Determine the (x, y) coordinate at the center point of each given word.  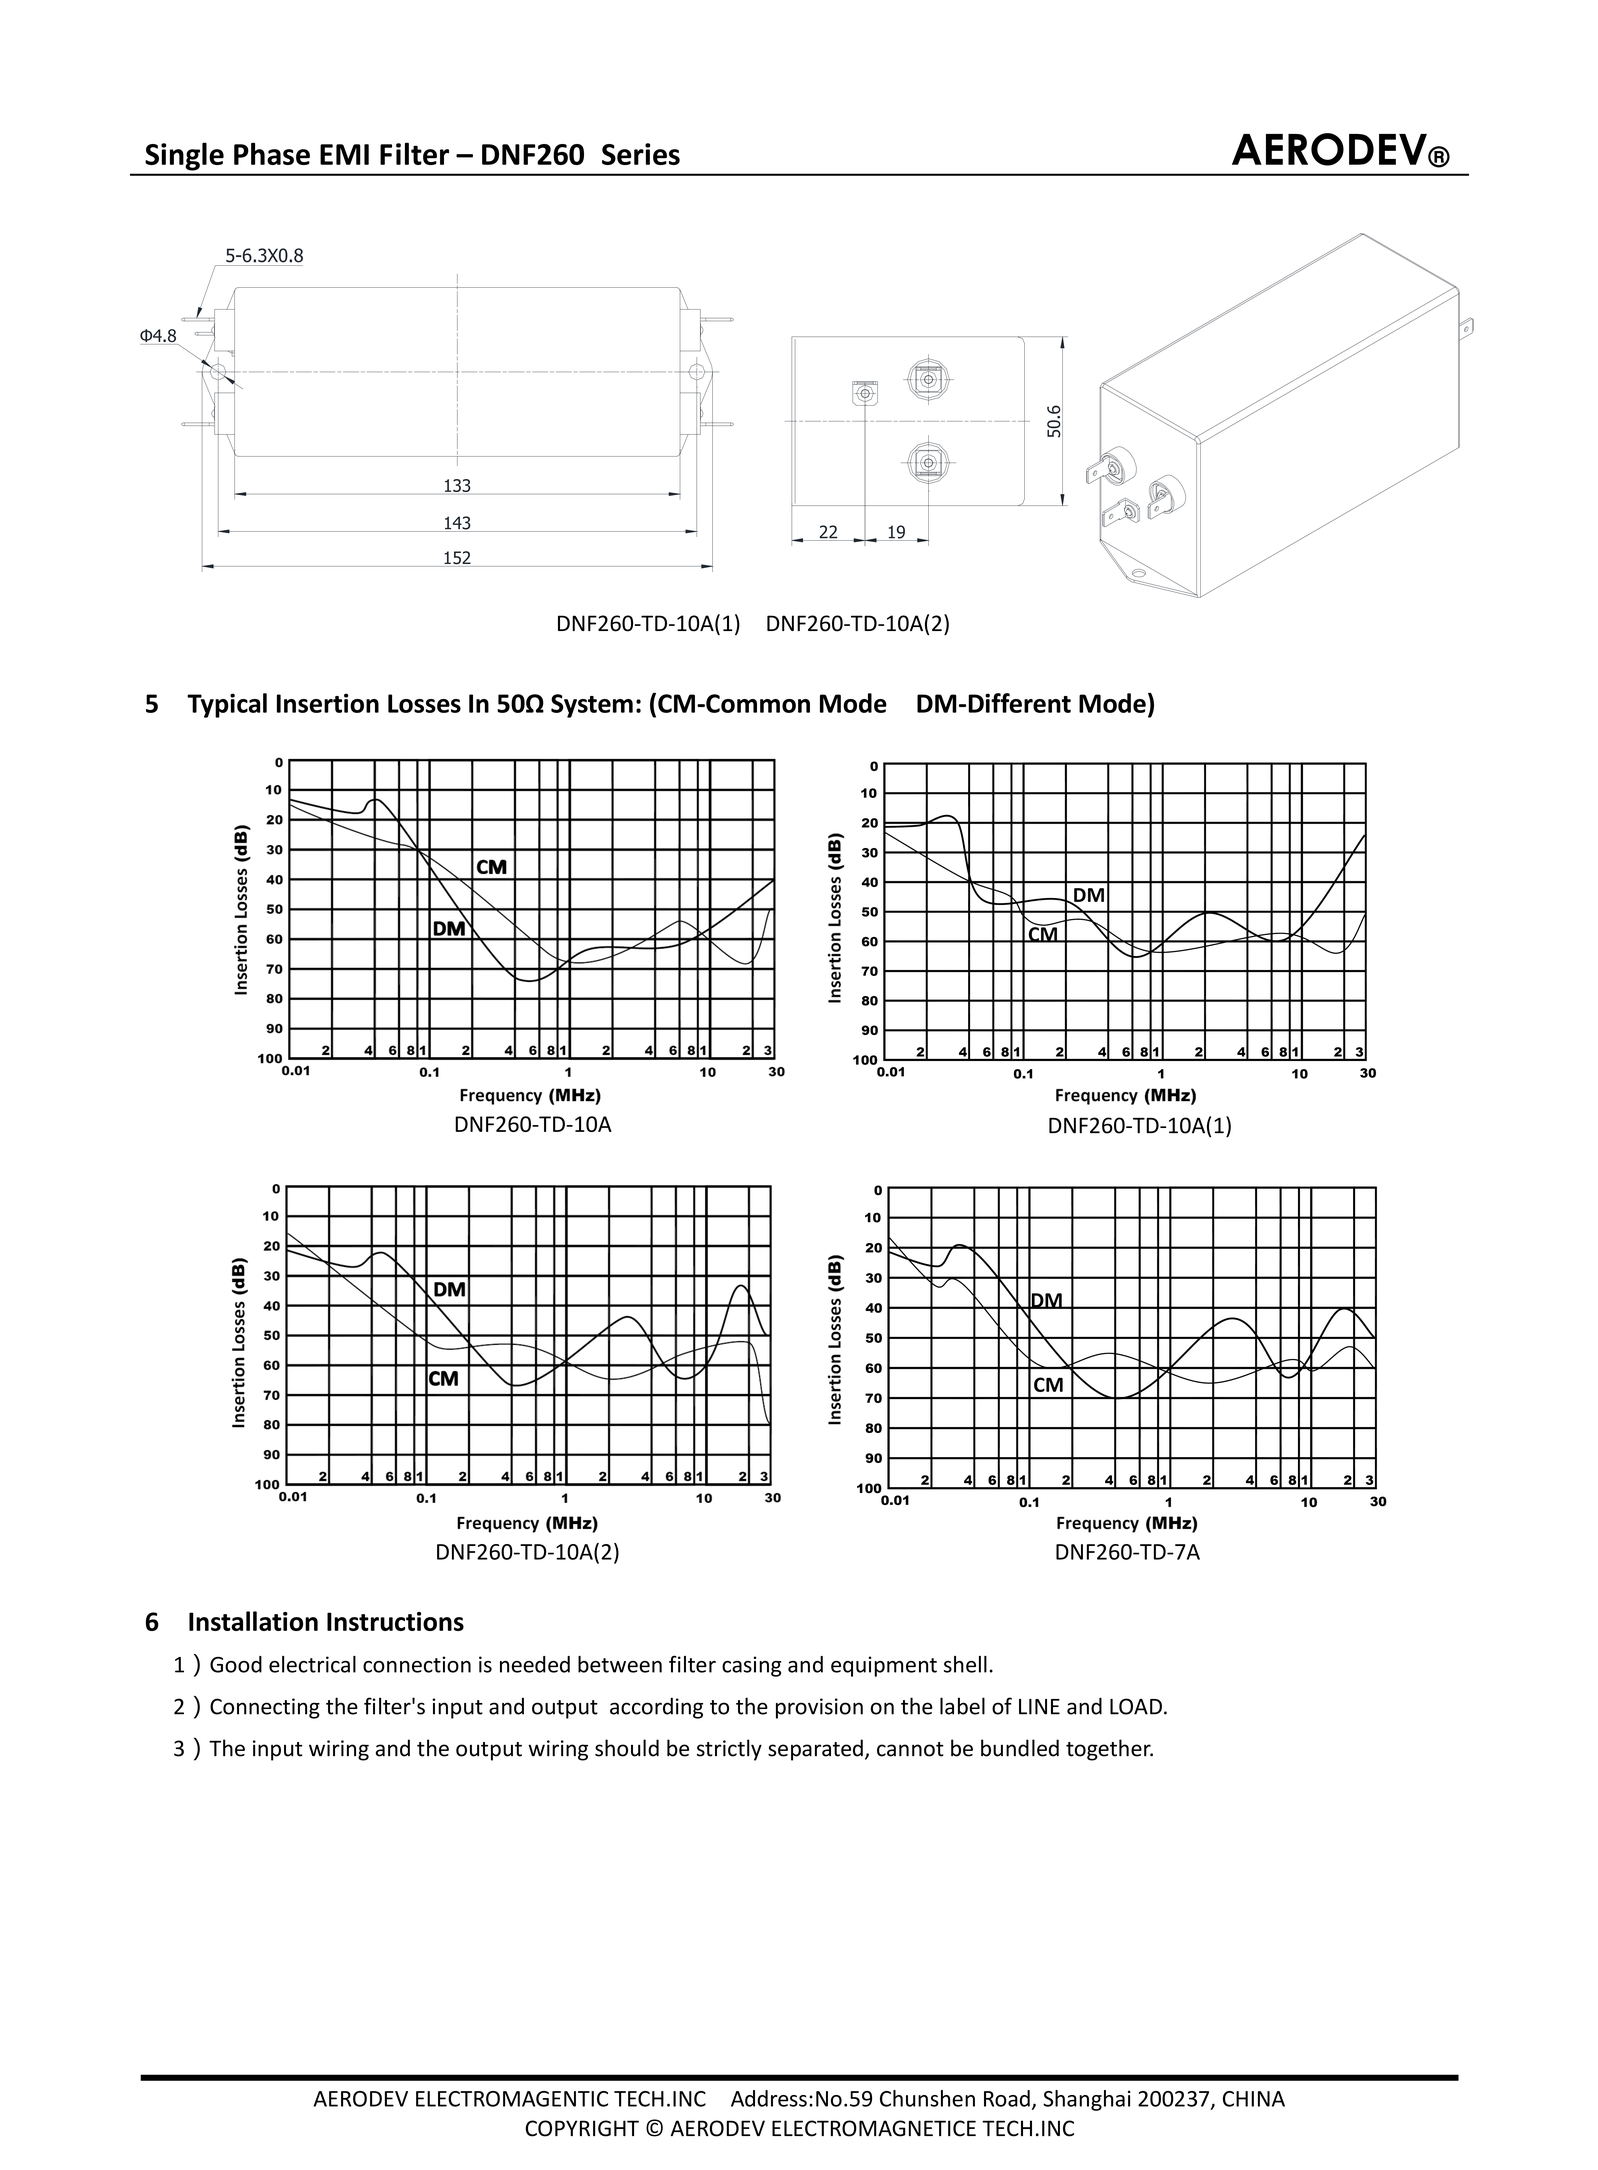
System (592, 706)
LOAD (1136, 1706)
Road (1007, 2098)
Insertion (328, 703)
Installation (253, 1621)
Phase (272, 153)
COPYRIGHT (582, 2128)
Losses (424, 703)
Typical (227, 705)
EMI (344, 154)
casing (752, 1666)
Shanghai (1087, 2100)
